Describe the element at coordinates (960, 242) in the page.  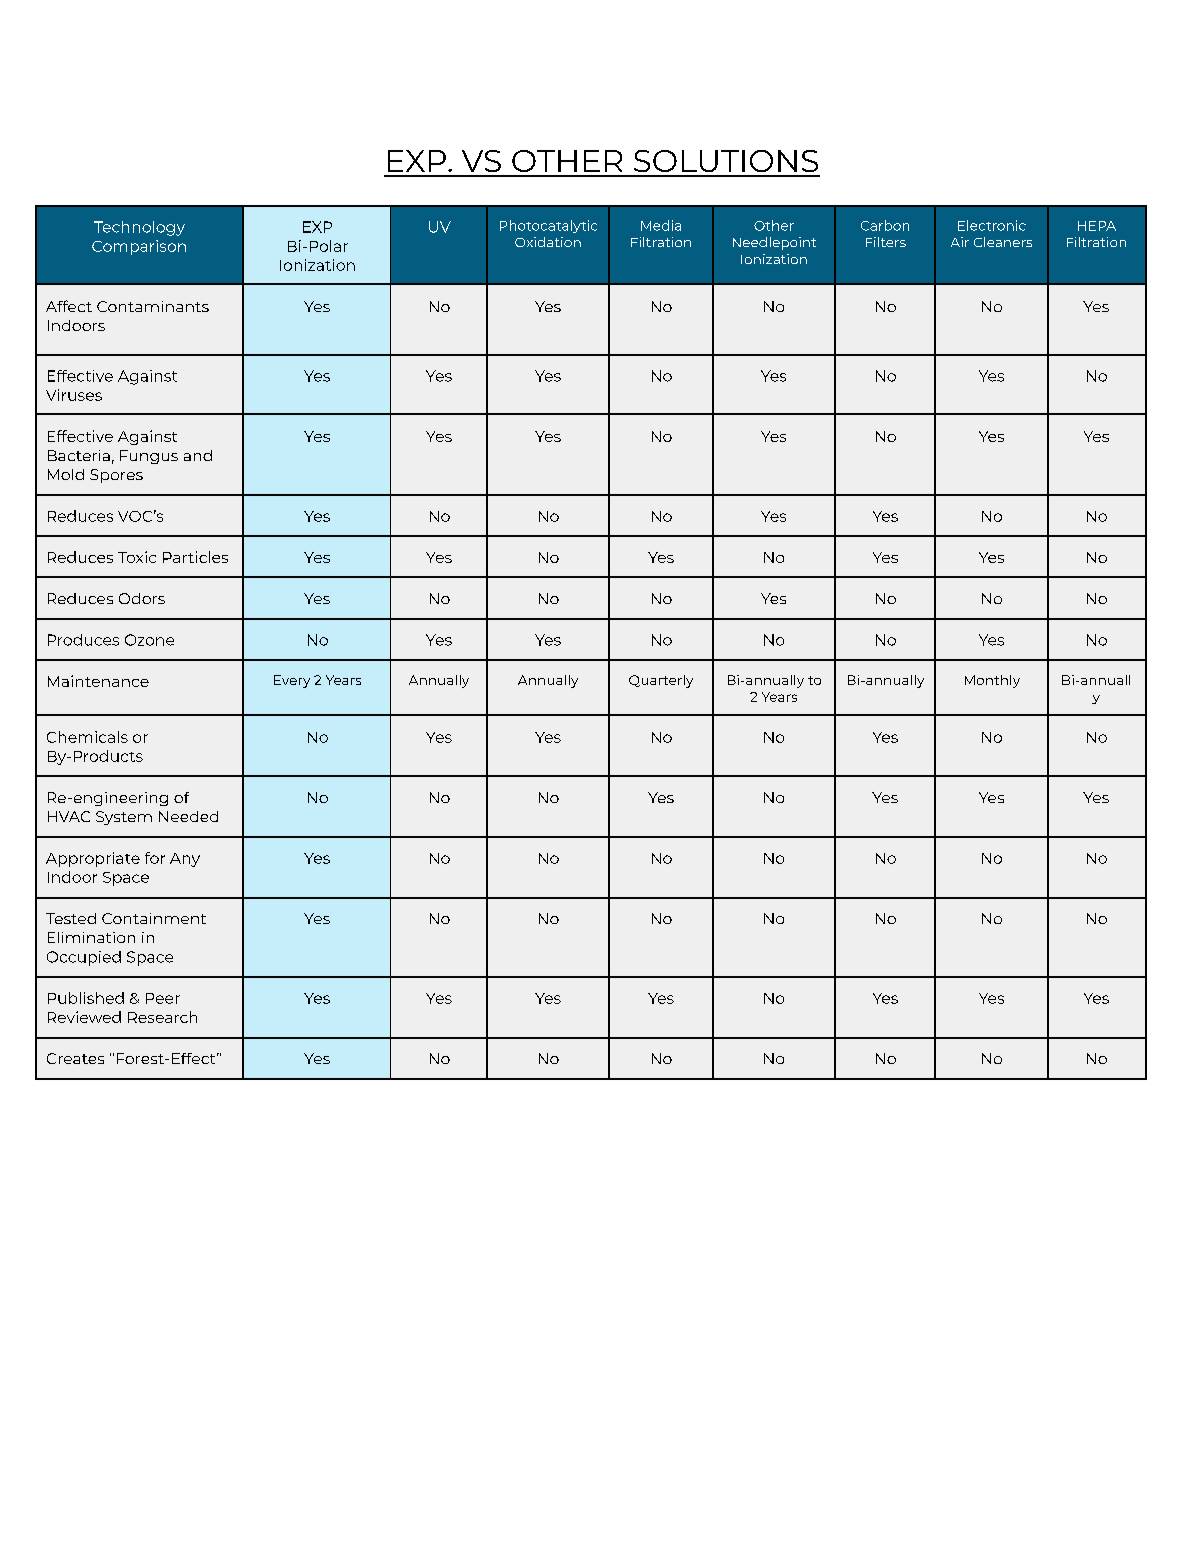
I see `Air` at that location.
